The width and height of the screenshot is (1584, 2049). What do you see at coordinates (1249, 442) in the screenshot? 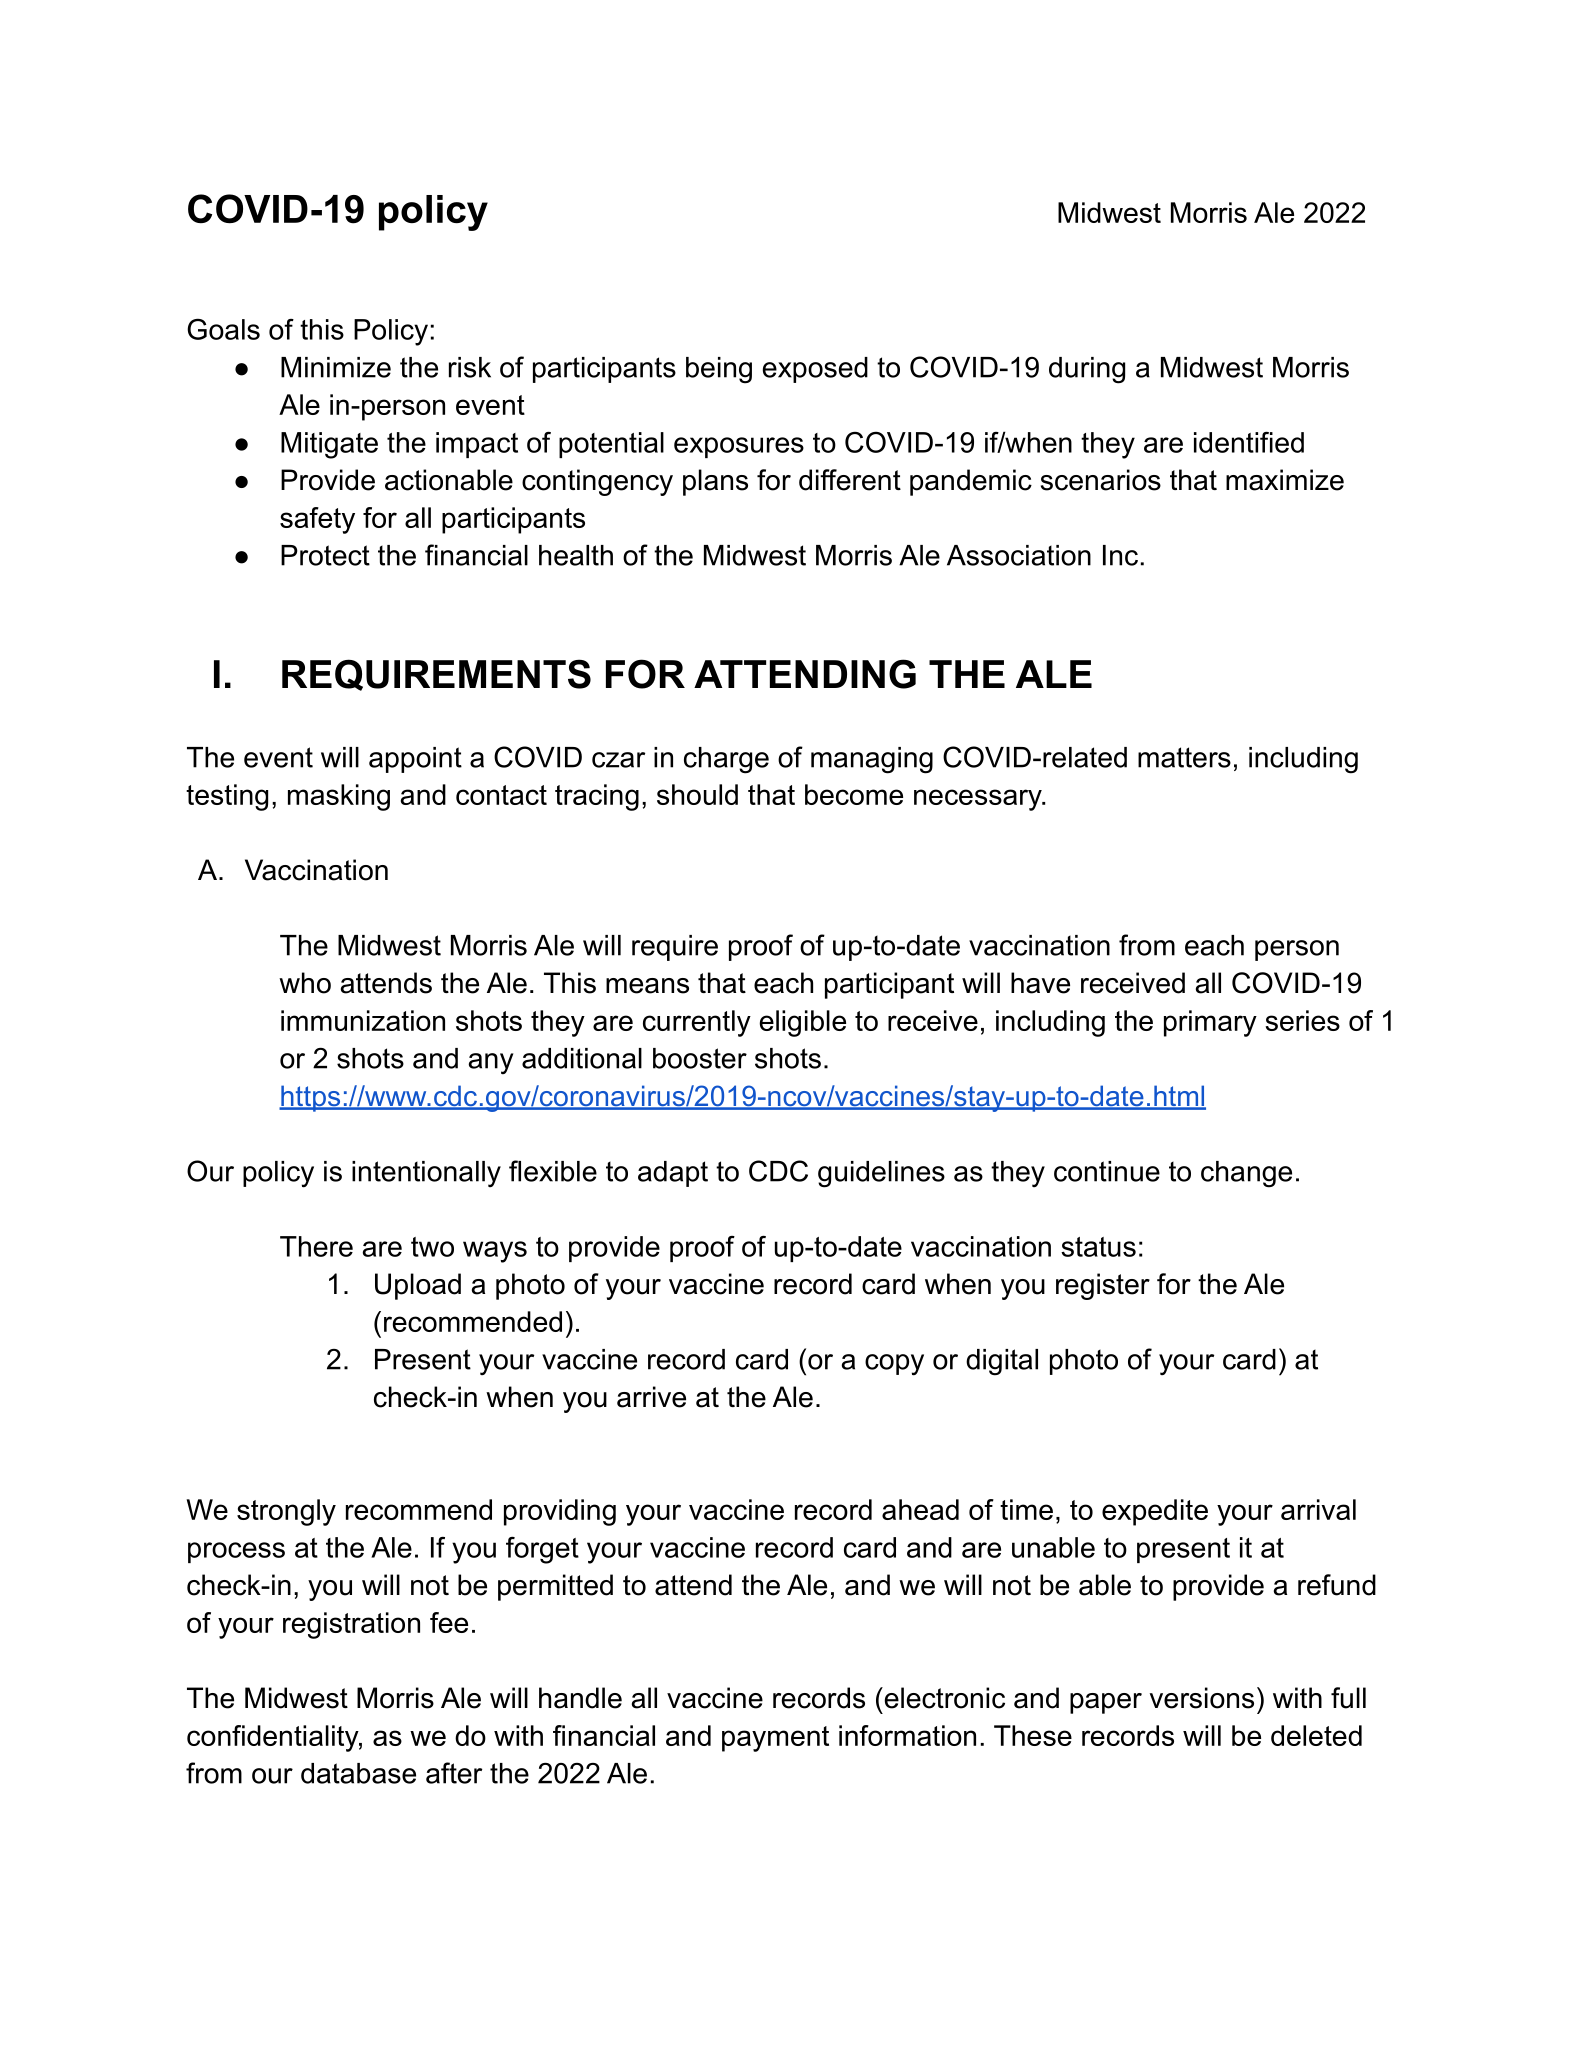
I see `identified` at bounding box center [1249, 442].
